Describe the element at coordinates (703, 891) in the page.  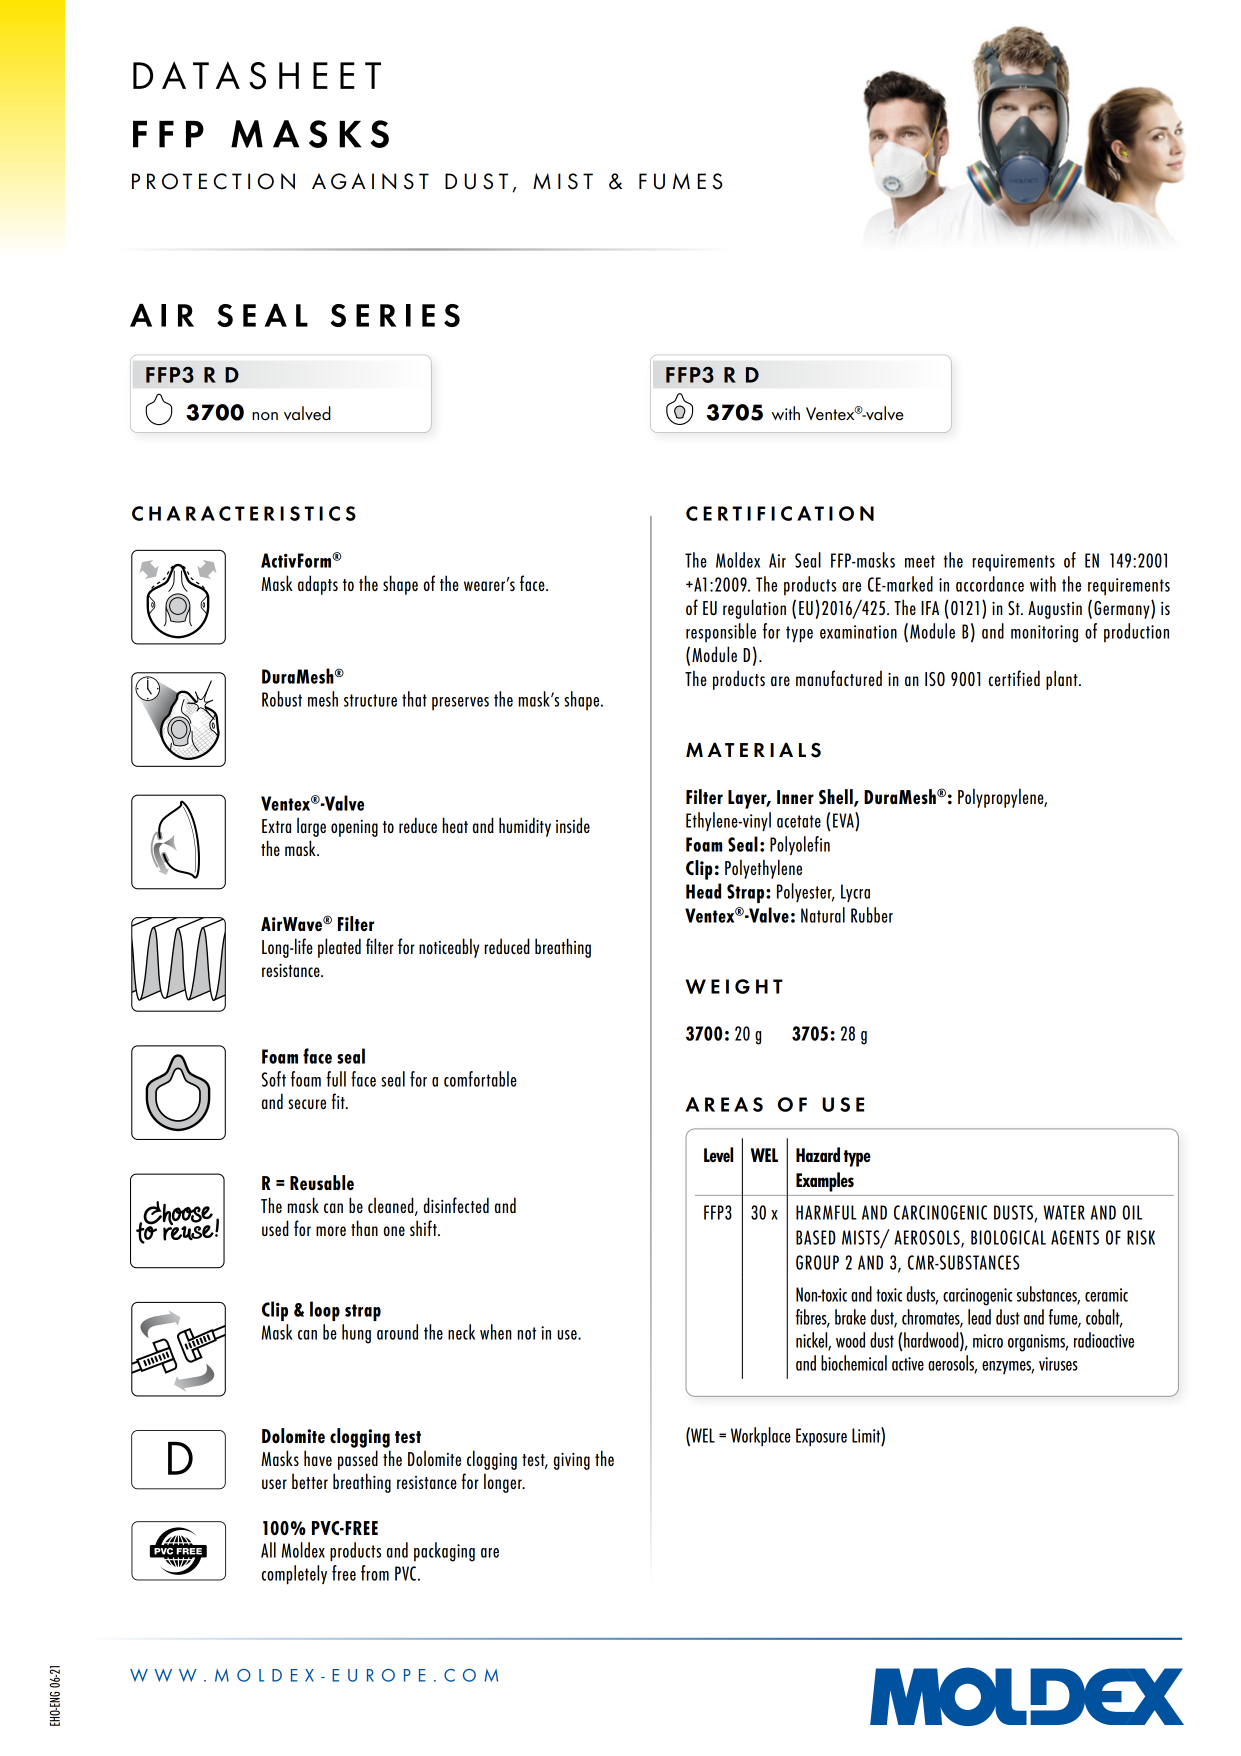
I see `Head` at that location.
